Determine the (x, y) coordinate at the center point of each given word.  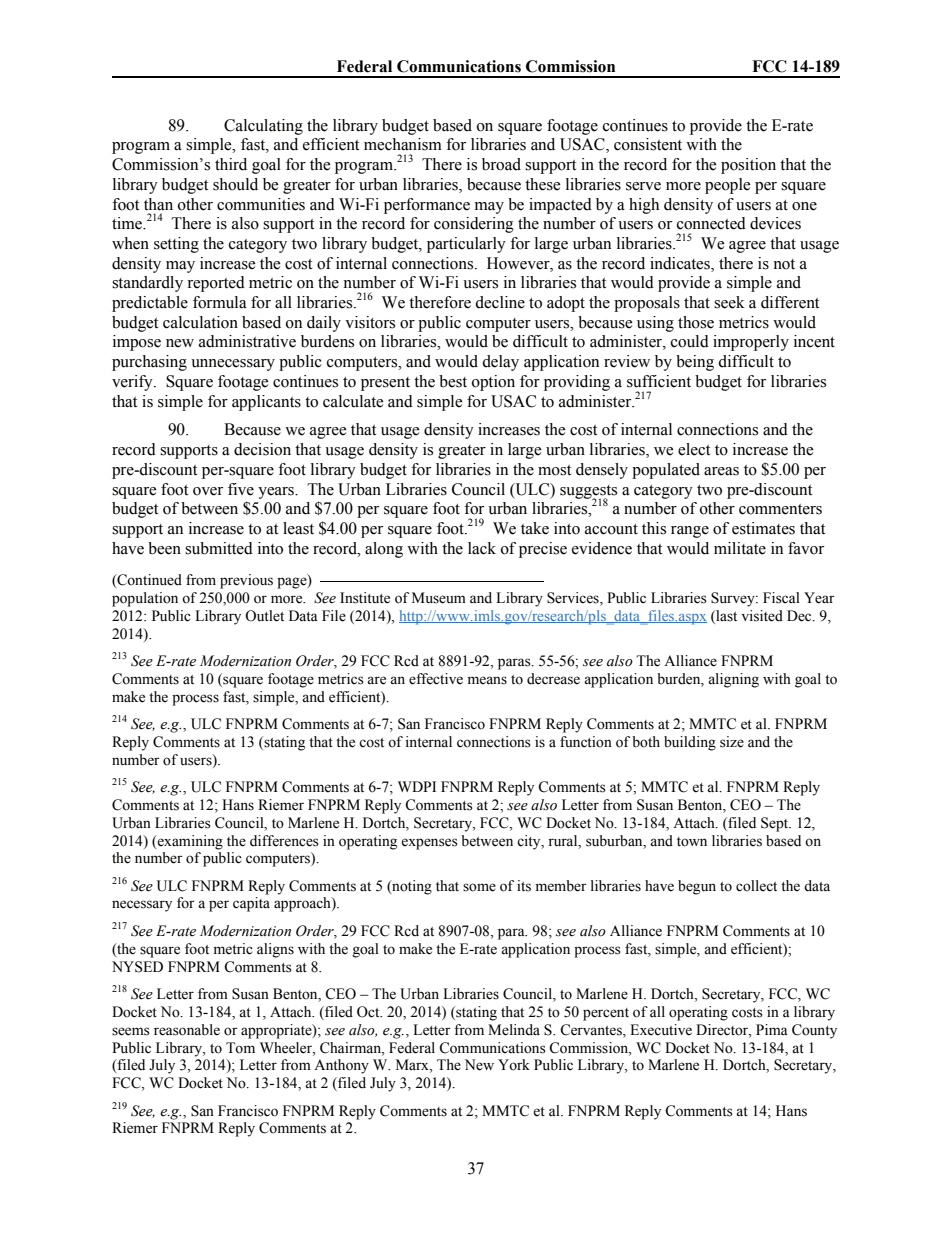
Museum (439, 598)
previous (246, 581)
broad (501, 164)
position (748, 166)
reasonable (187, 1030)
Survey (734, 599)
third (231, 164)
